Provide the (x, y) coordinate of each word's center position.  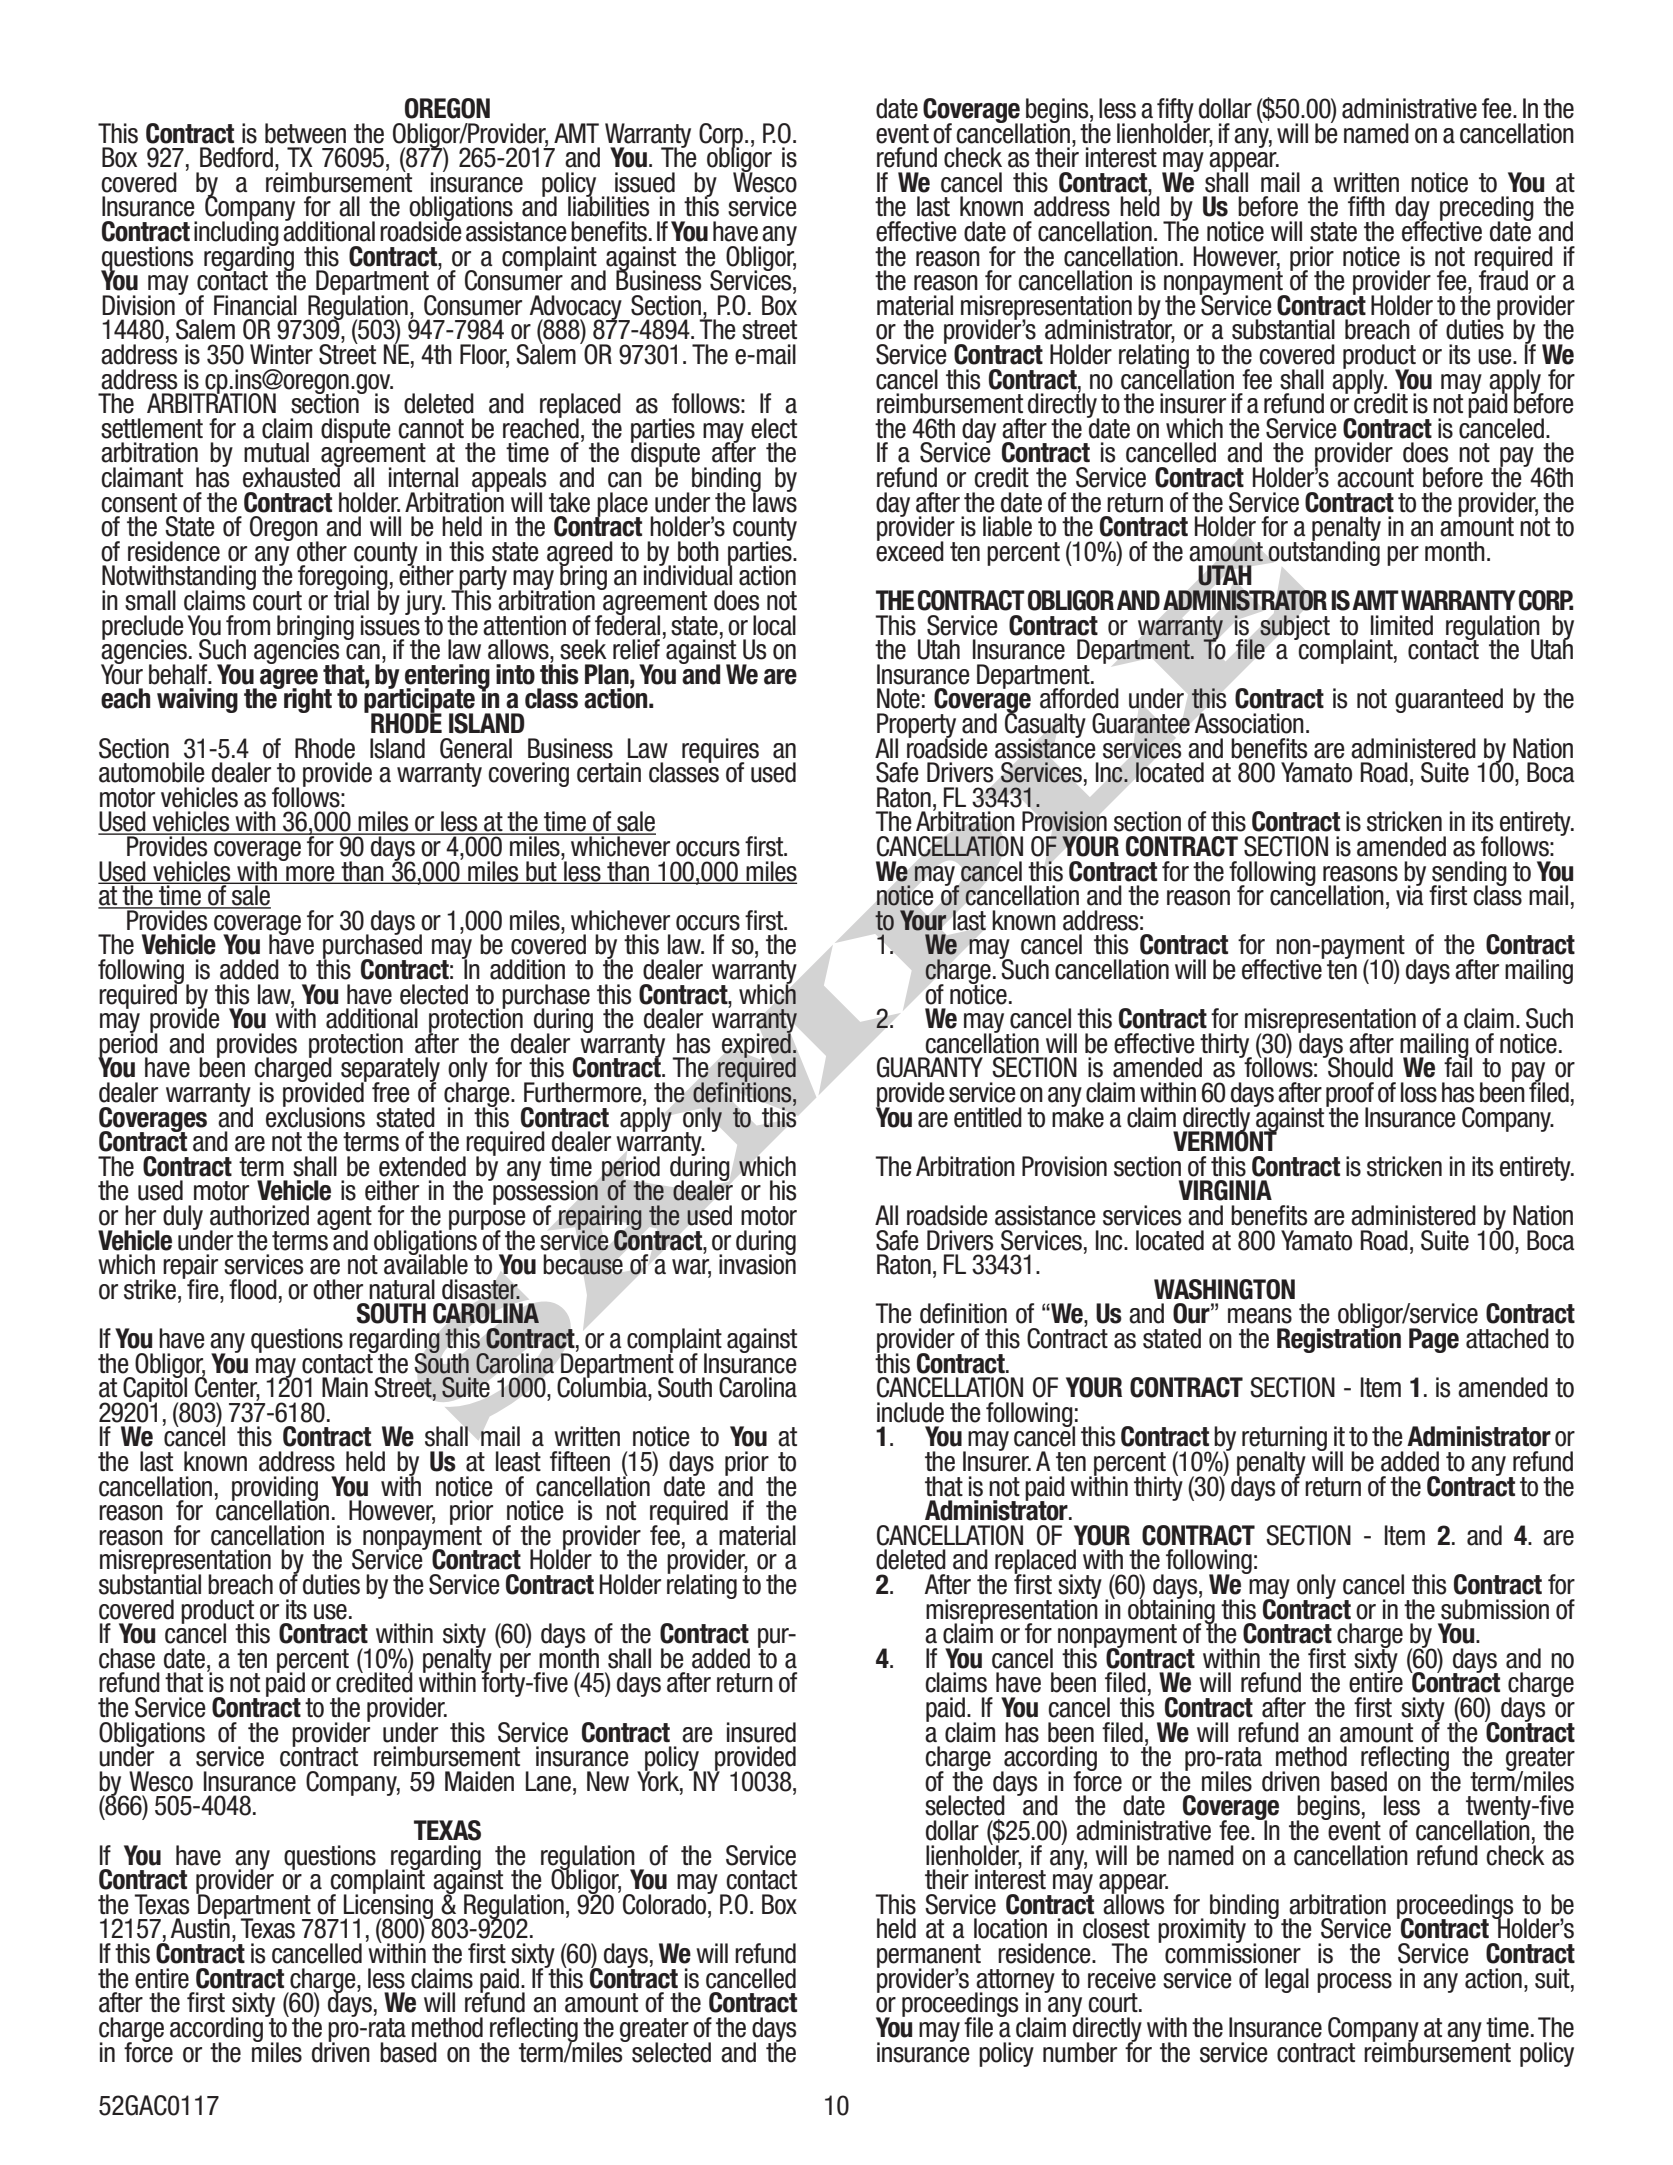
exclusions (315, 1116)
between (305, 133)
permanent (929, 1957)
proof (1350, 1095)
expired (757, 1045)
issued (645, 182)
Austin (200, 1928)
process (1354, 1983)
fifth (1366, 206)
